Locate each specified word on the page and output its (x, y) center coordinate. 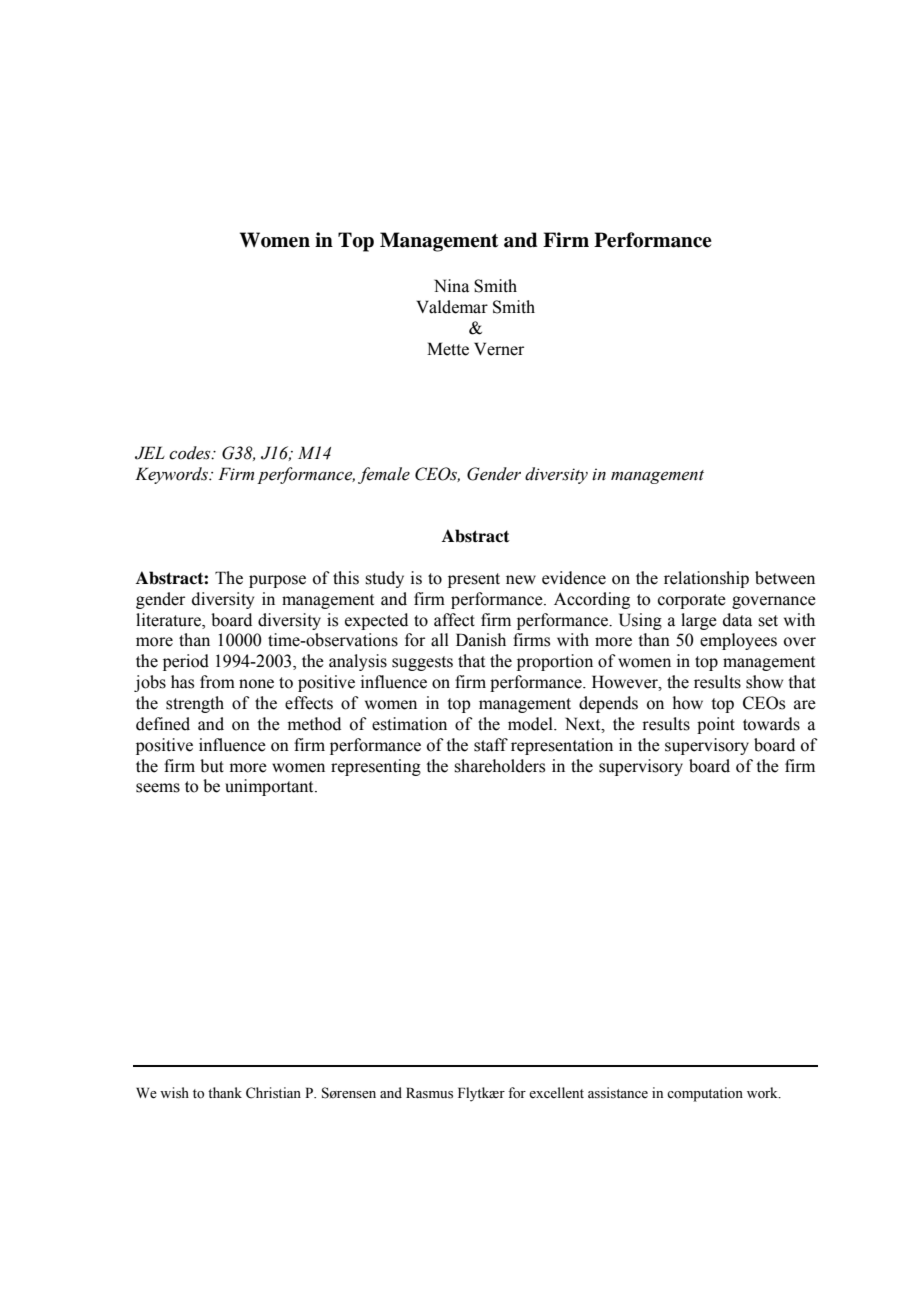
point (716, 725)
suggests (422, 663)
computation (705, 1094)
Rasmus (429, 1093)
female (384, 475)
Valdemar (452, 307)
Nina (451, 286)
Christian (273, 1093)
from (217, 682)
